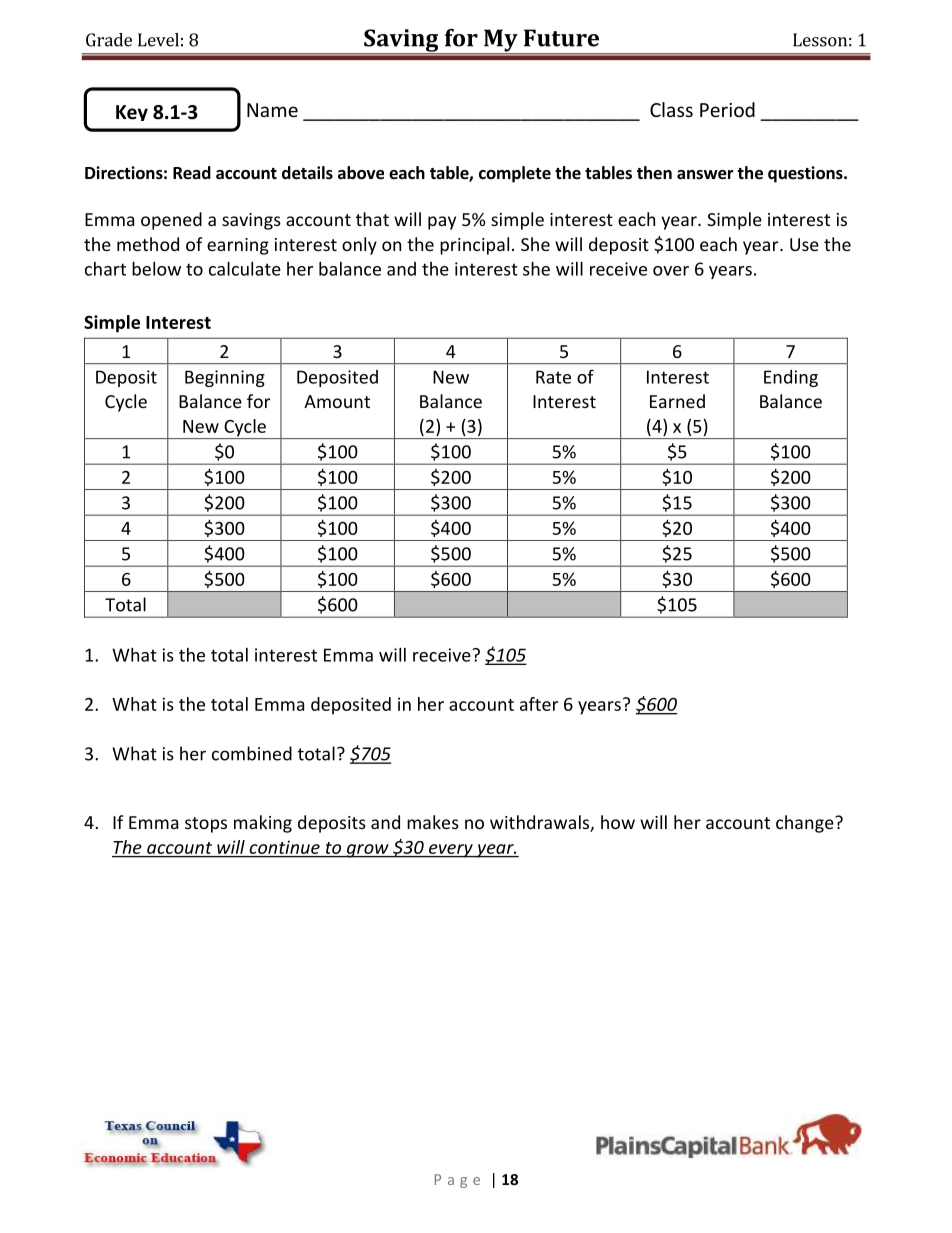 This screenshot has width=952, height=1233. Describe the element at coordinates (727, 109) in the screenshot. I see `Period` at that location.
